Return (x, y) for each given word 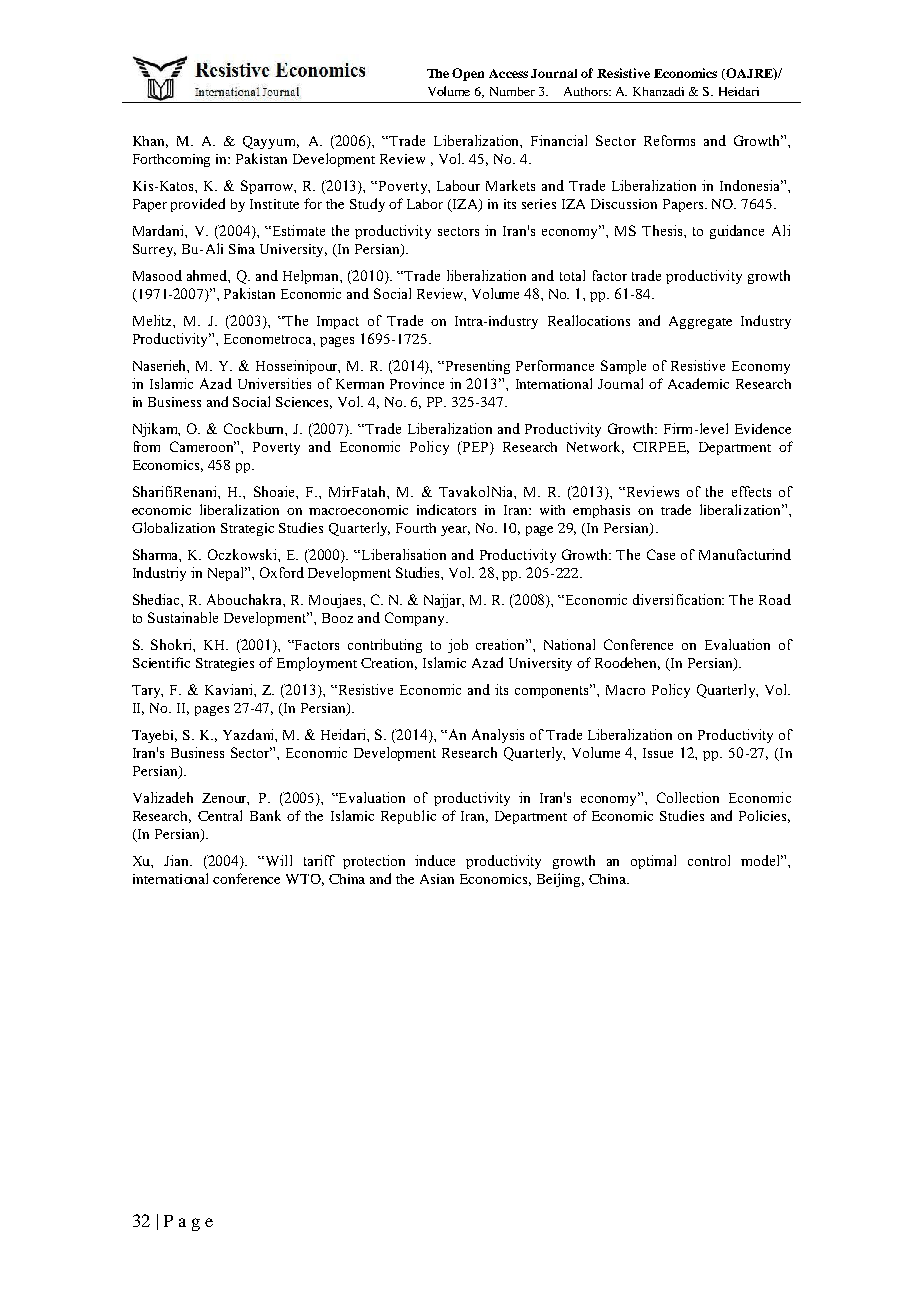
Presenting (478, 367)
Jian (178, 860)
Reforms (669, 140)
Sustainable (183, 617)
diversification (678, 599)
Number (512, 91)
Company (416, 619)
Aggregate (700, 322)
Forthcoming (171, 160)
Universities (274, 383)
